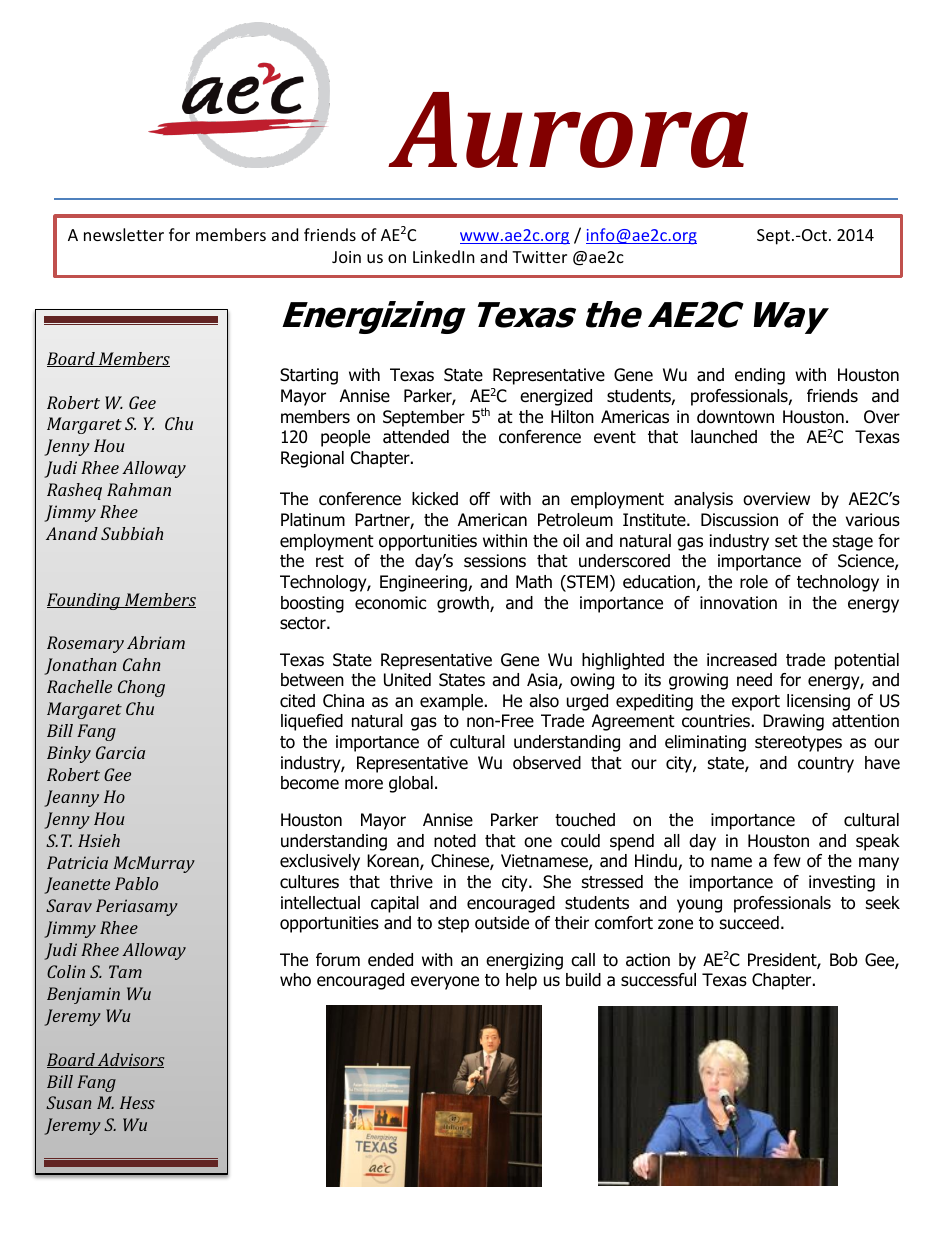 Image resolution: width=952 pixels, height=1233 pixels. I want to click on innovation, so click(738, 603).
